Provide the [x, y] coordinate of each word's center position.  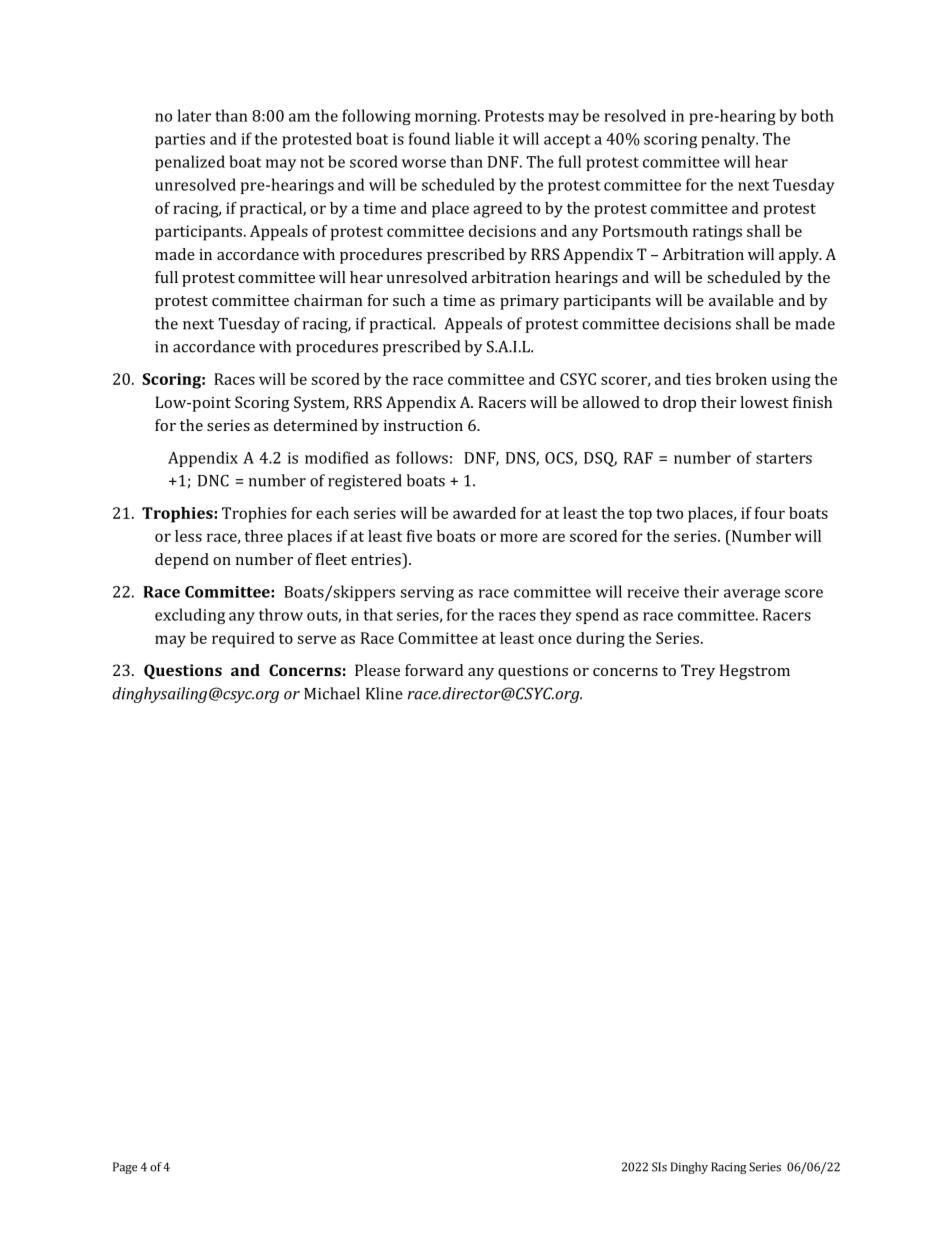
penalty [729, 140]
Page [125, 1168]
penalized [190, 163]
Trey [698, 672]
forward [434, 670]
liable [474, 138]
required [243, 640]
